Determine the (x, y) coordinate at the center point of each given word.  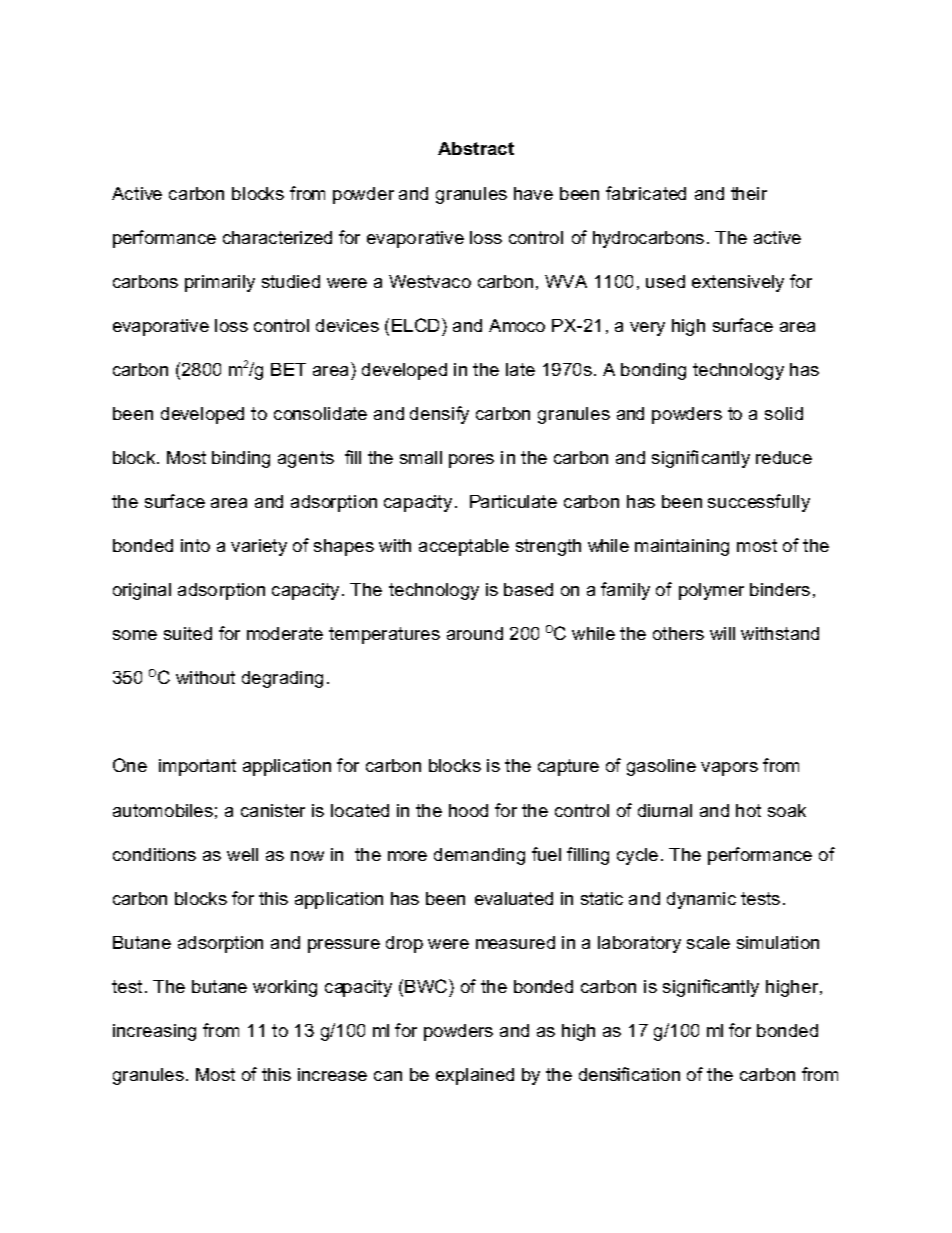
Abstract (476, 148)
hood (468, 810)
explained (475, 1076)
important (197, 767)
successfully (759, 503)
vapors (729, 769)
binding (241, 459)
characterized (277, 237)
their (749, 193)
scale (708, 942)
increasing (154, 1032)
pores (471, 461)
